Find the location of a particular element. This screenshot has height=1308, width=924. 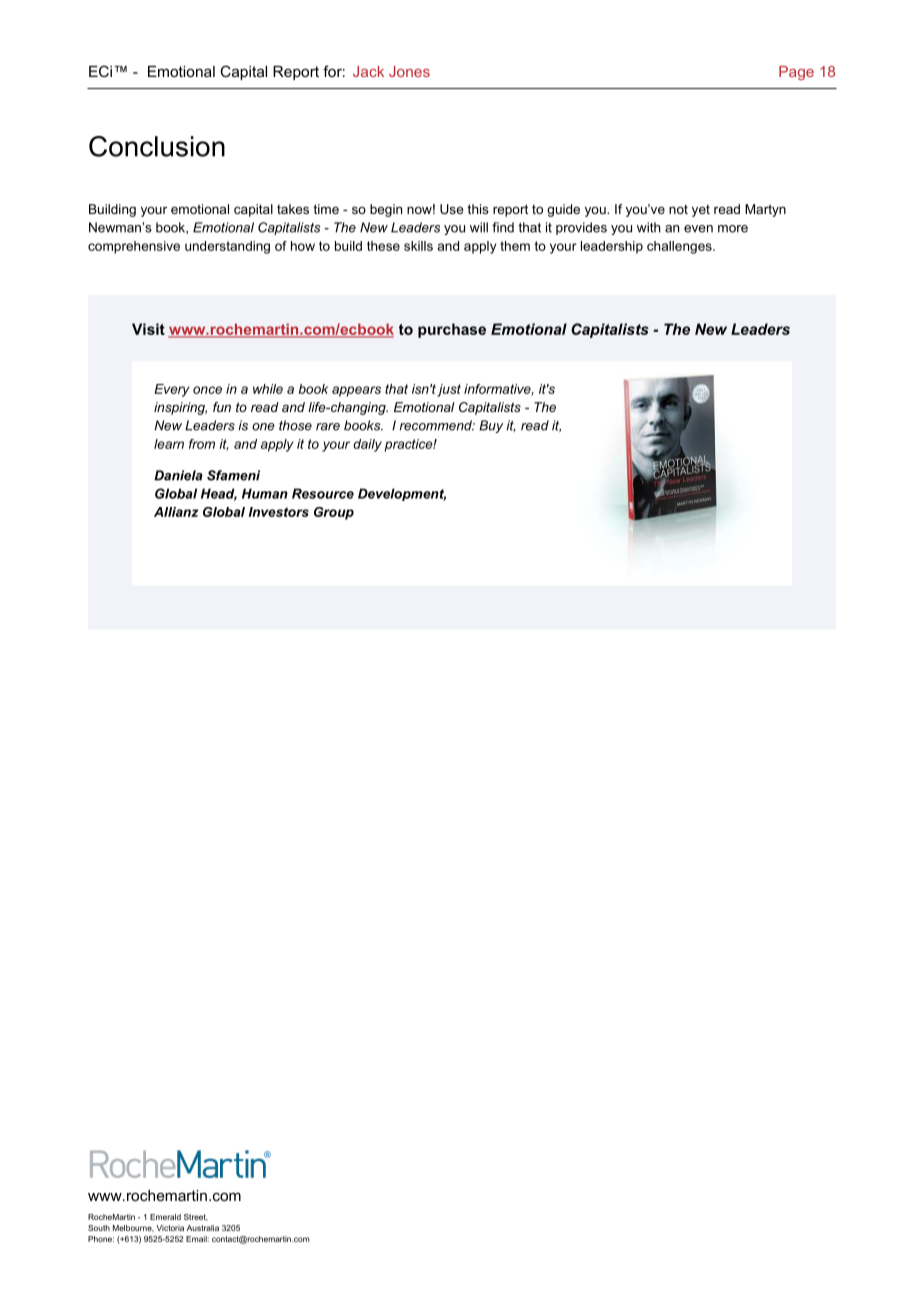

Australia is located at coordinates (203, 1228).
